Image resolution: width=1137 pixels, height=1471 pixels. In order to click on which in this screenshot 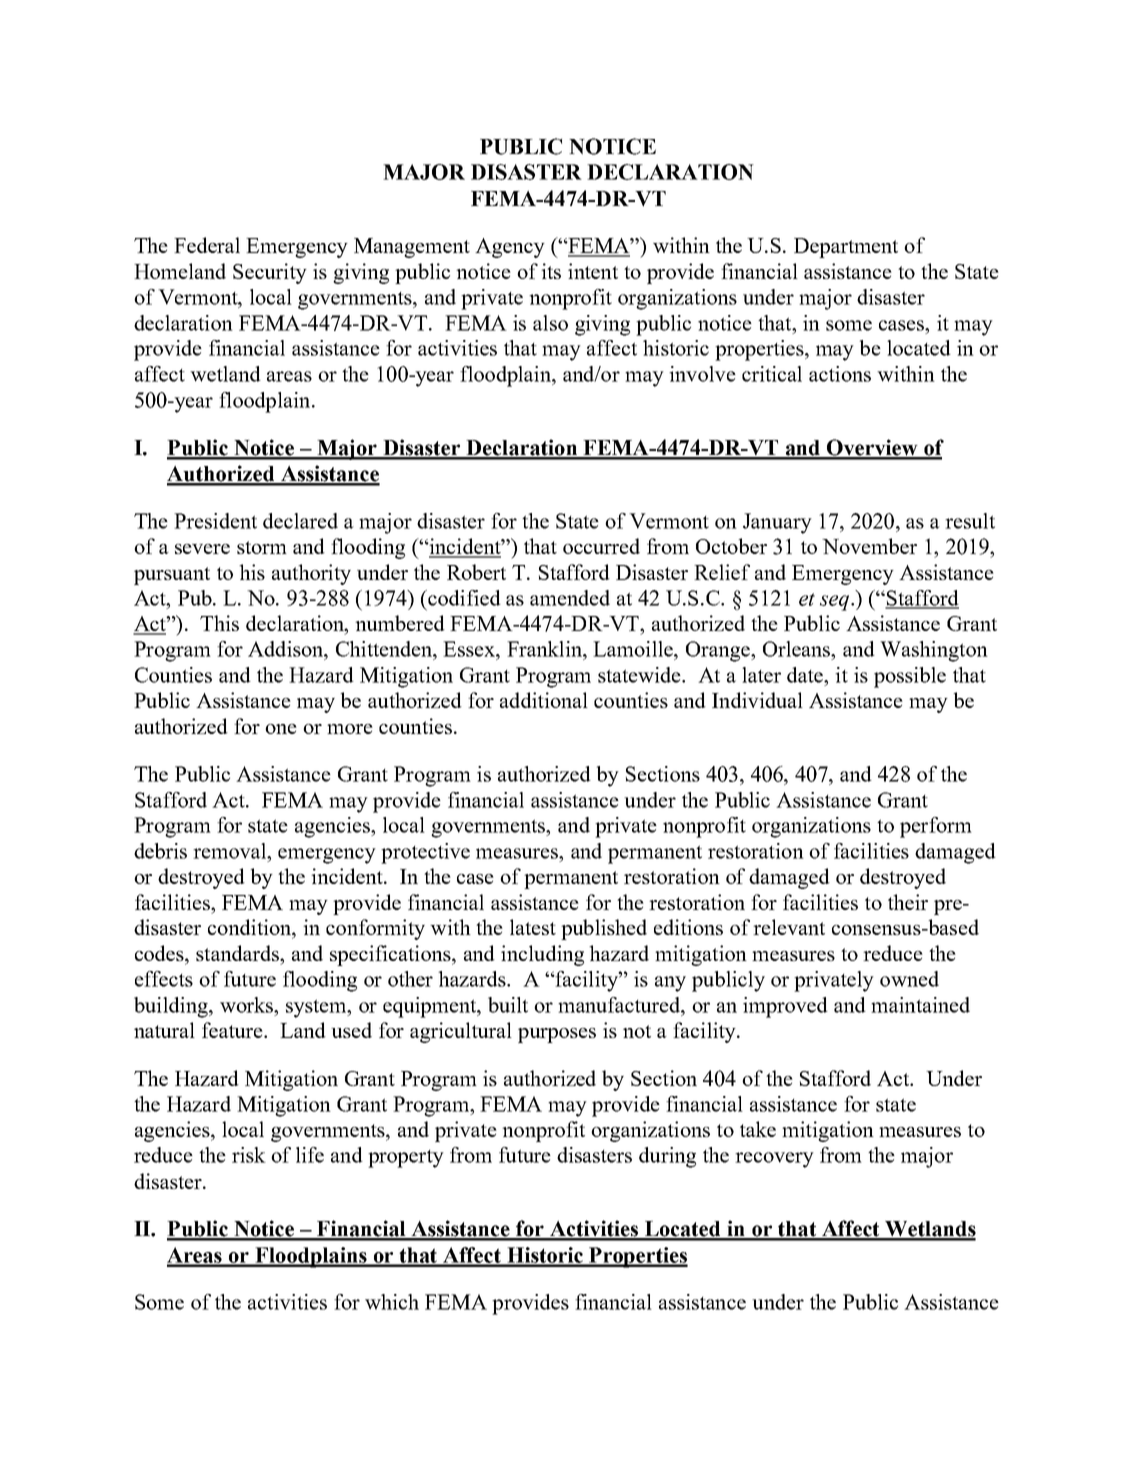, I will do `click(392, 1302)`.
